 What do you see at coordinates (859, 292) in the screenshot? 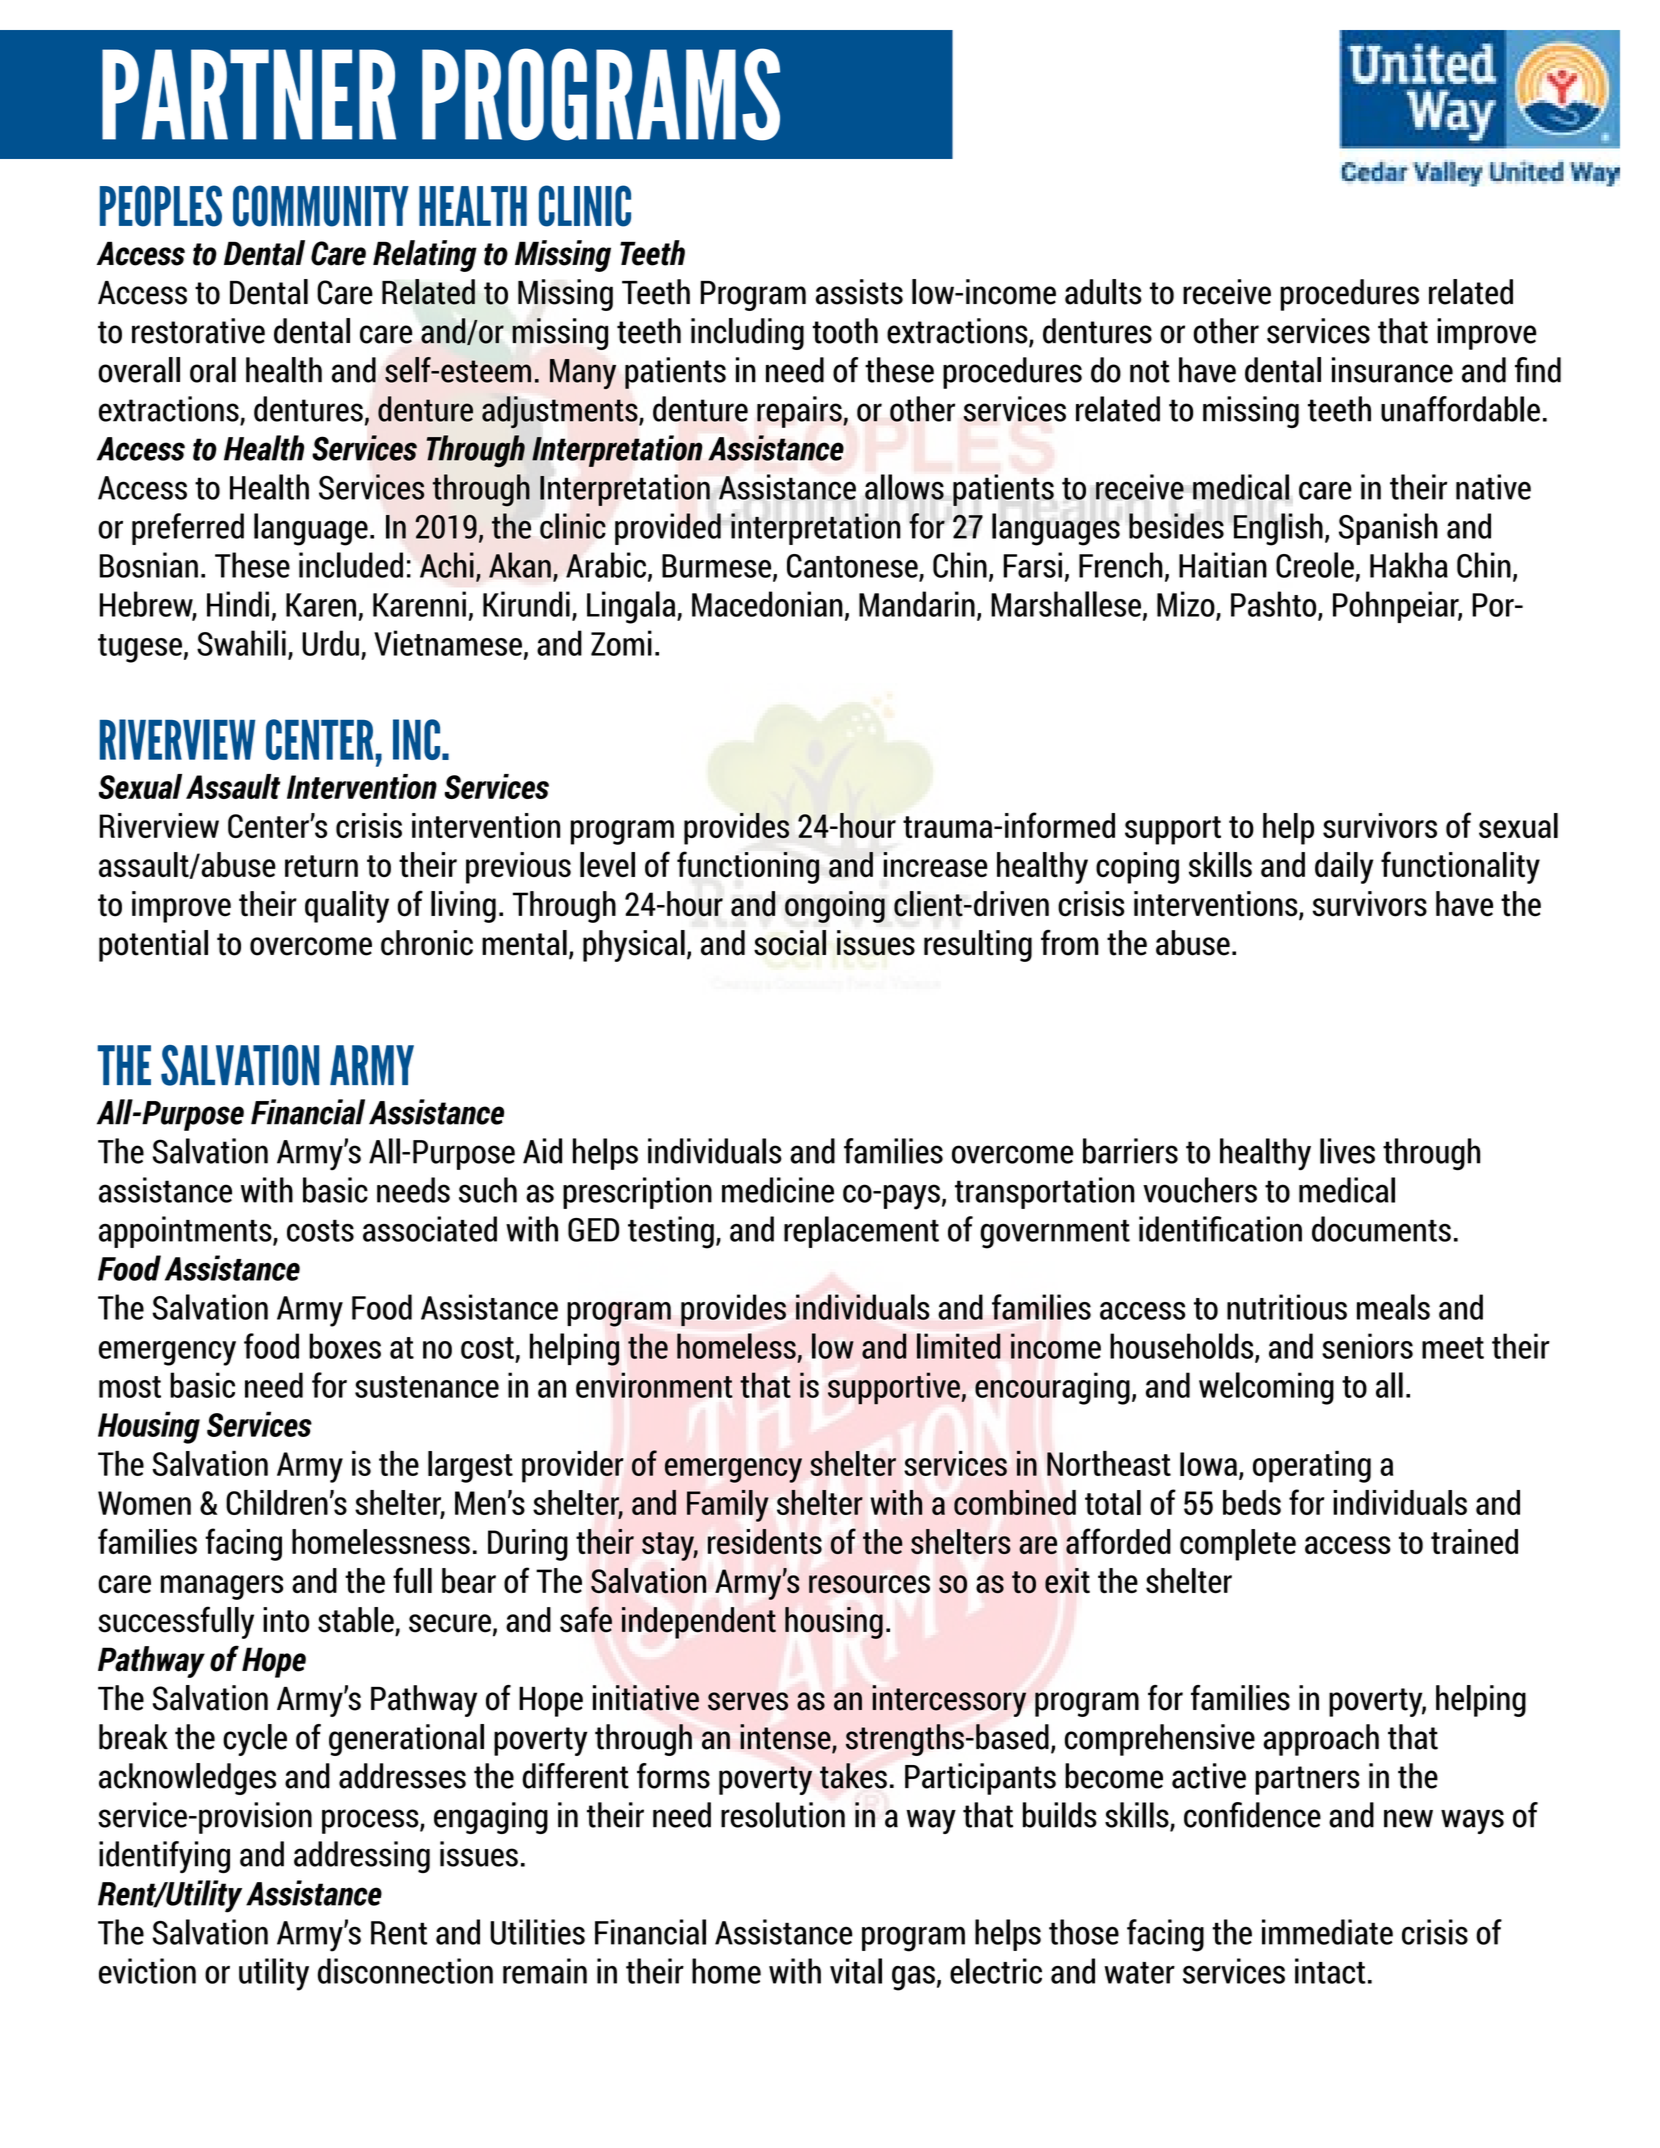
I see `assists` at bounding box center [859, 292].
